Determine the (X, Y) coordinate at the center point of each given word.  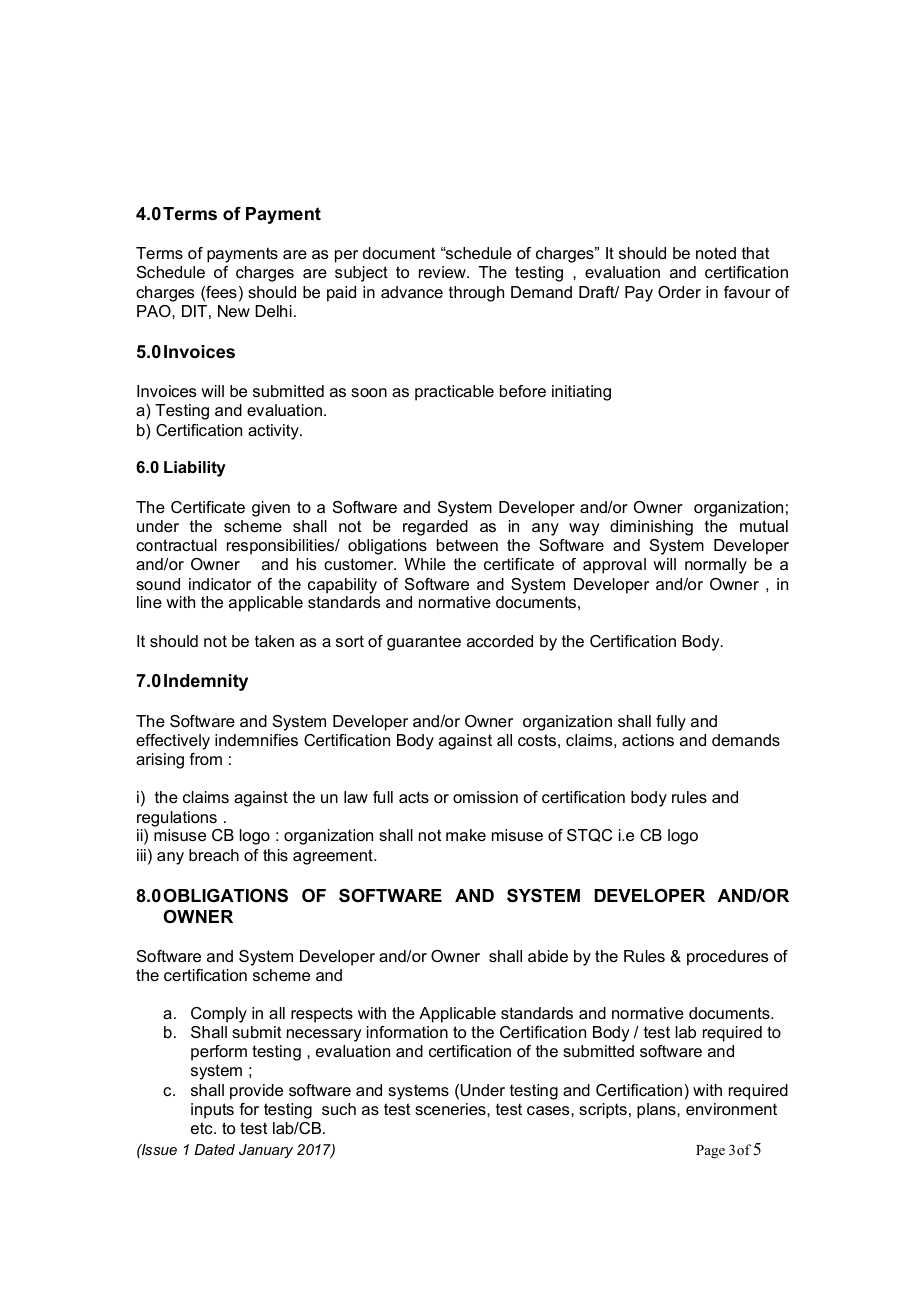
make (466, 835)
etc (203, 1128)
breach (214, 855)
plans (657, 1111)
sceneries (451, 1109)
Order (679, 292)
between (467, 545)
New (234, 311)
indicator (220, 584)
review (443, 272)
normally (716, 566)
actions (648, 740)
